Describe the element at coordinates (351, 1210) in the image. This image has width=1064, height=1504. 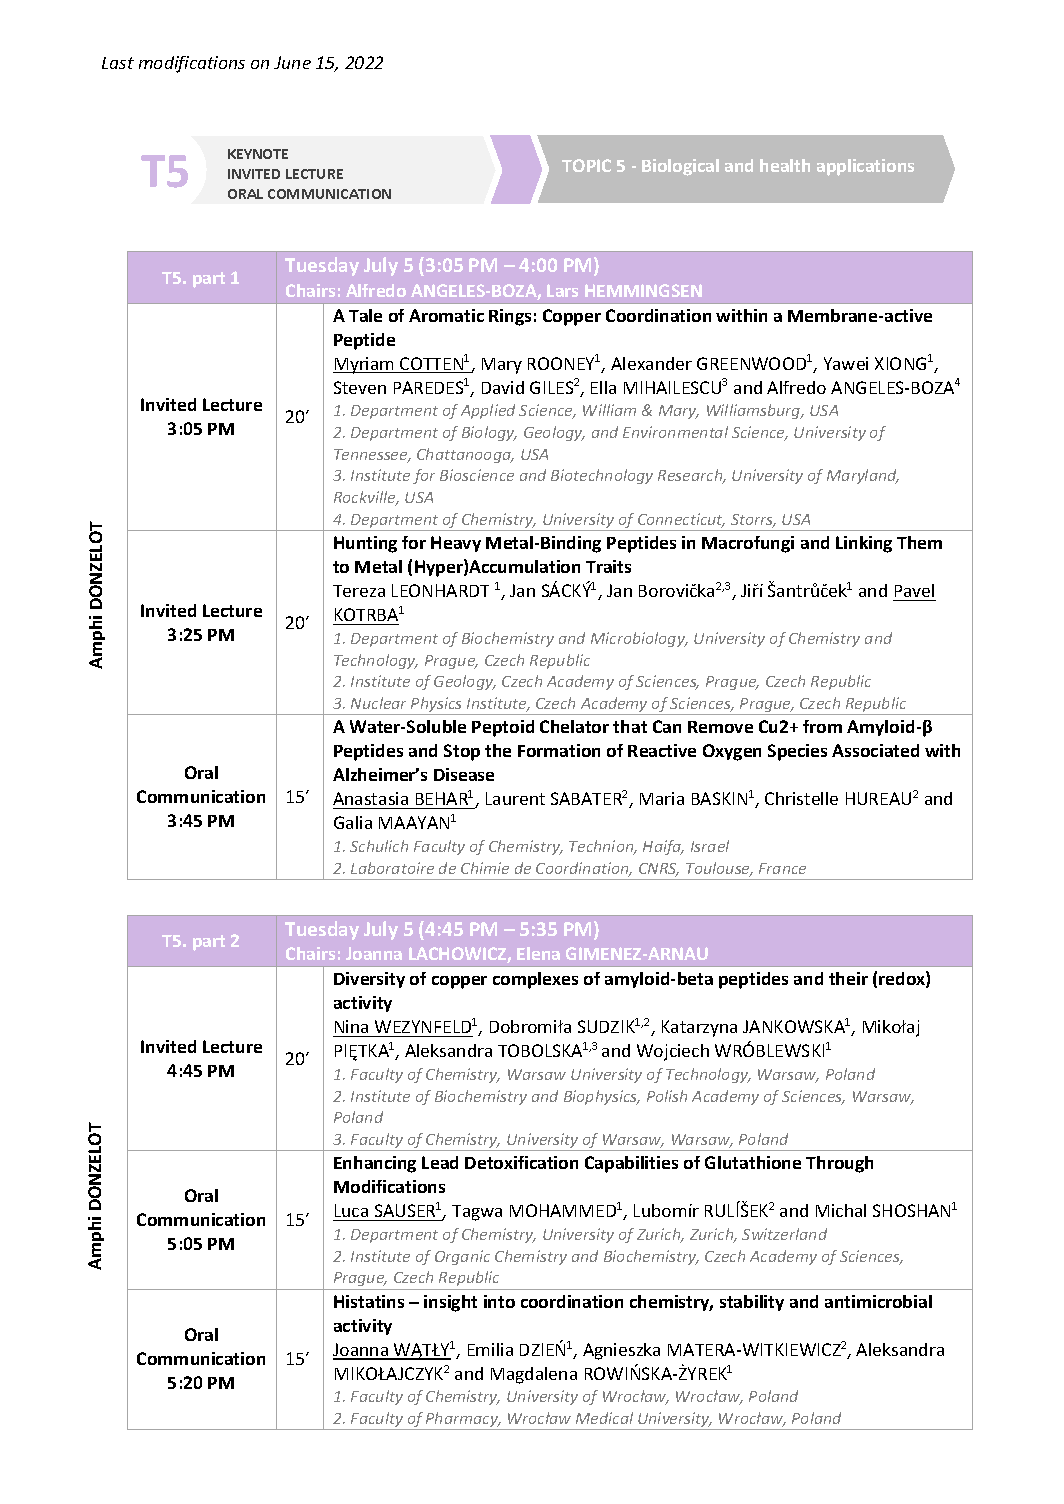
I see `Luca` at that location.
